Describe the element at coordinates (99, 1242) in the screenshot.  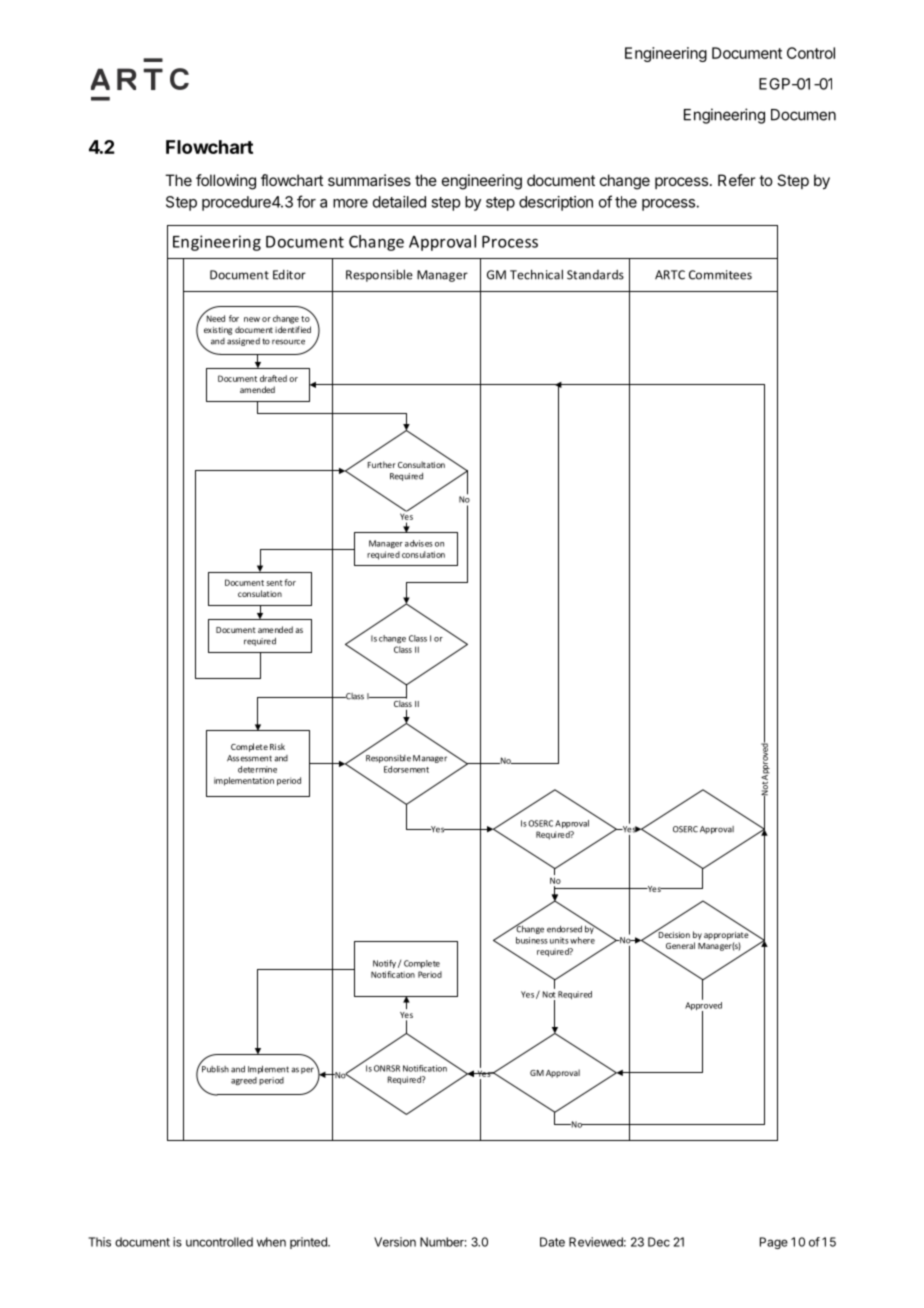
I see `This` at that location.
